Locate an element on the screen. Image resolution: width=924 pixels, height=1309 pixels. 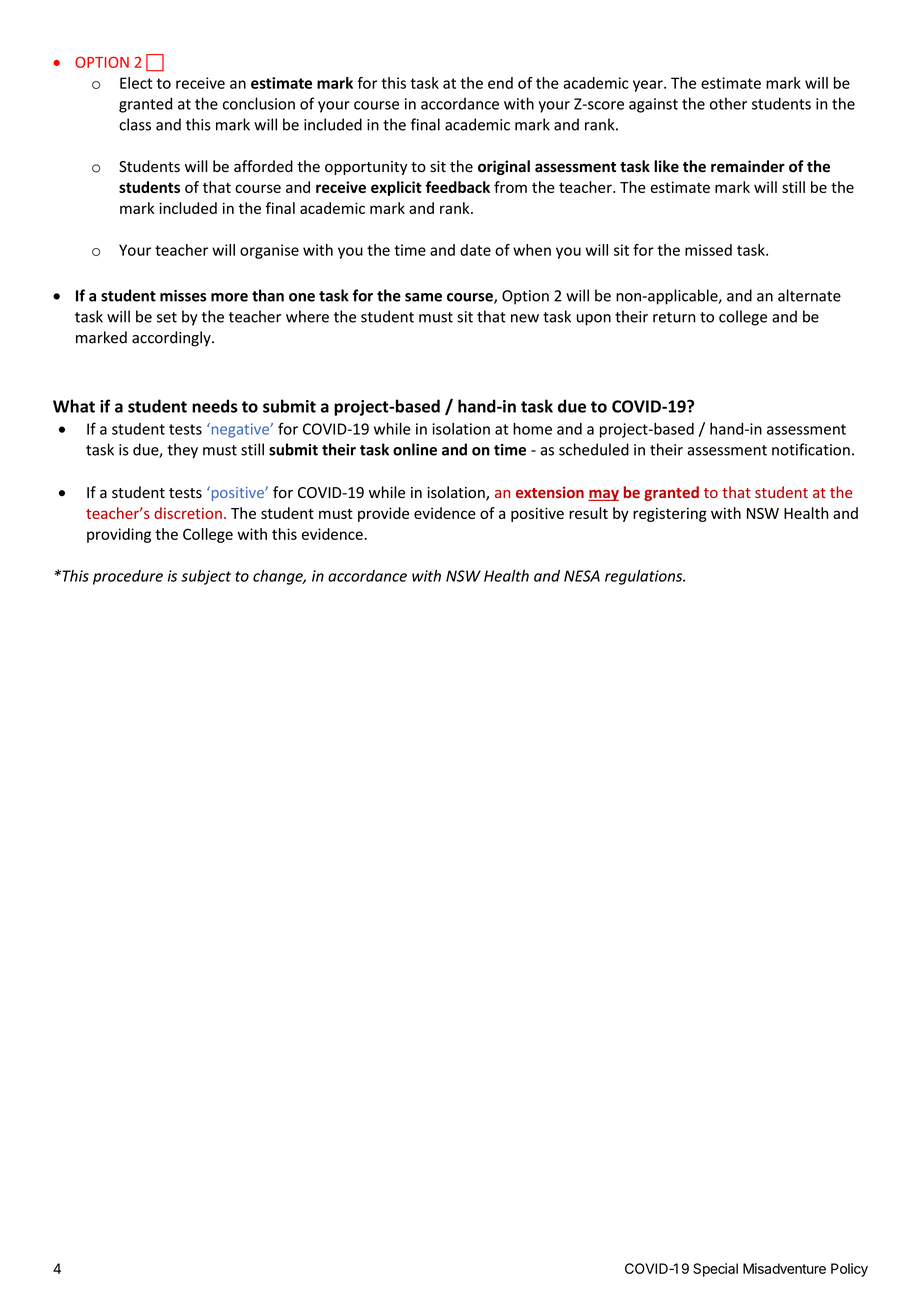
class is located at coordinates (135, 124).
